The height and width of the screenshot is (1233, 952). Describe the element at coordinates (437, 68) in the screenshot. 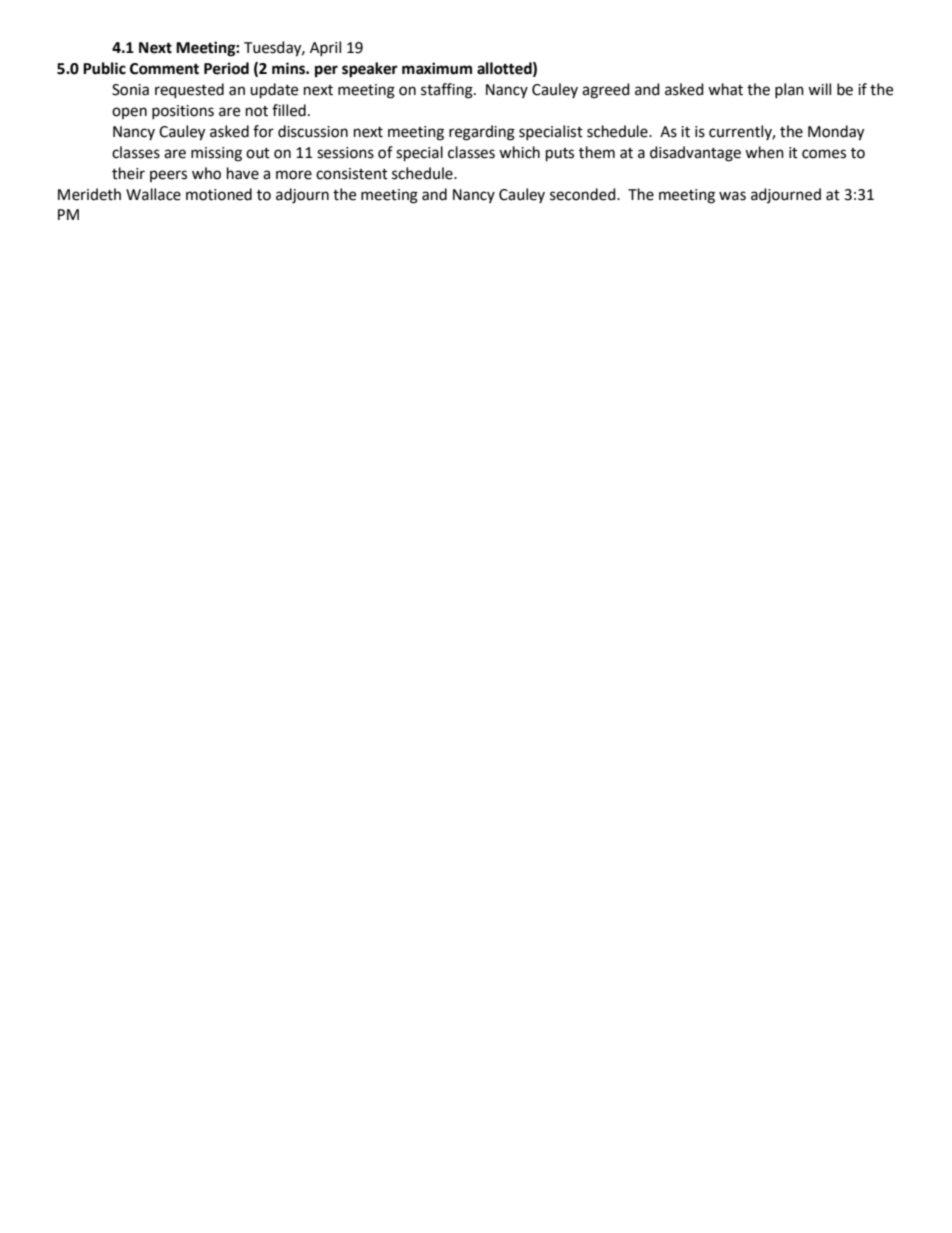

I see `maximum` at that location.
